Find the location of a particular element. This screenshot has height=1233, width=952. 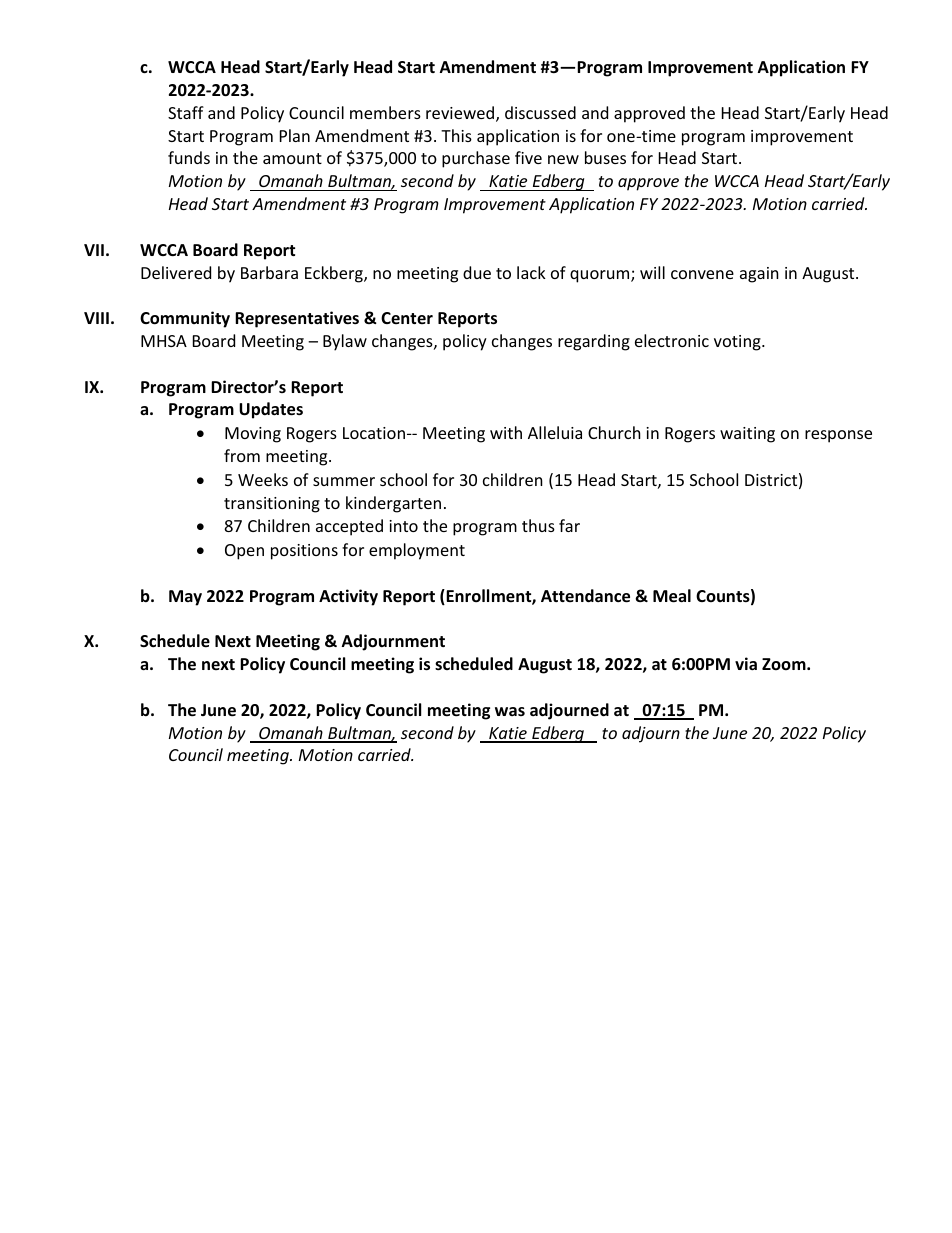

waiting is located at coordinates (747, 435).
